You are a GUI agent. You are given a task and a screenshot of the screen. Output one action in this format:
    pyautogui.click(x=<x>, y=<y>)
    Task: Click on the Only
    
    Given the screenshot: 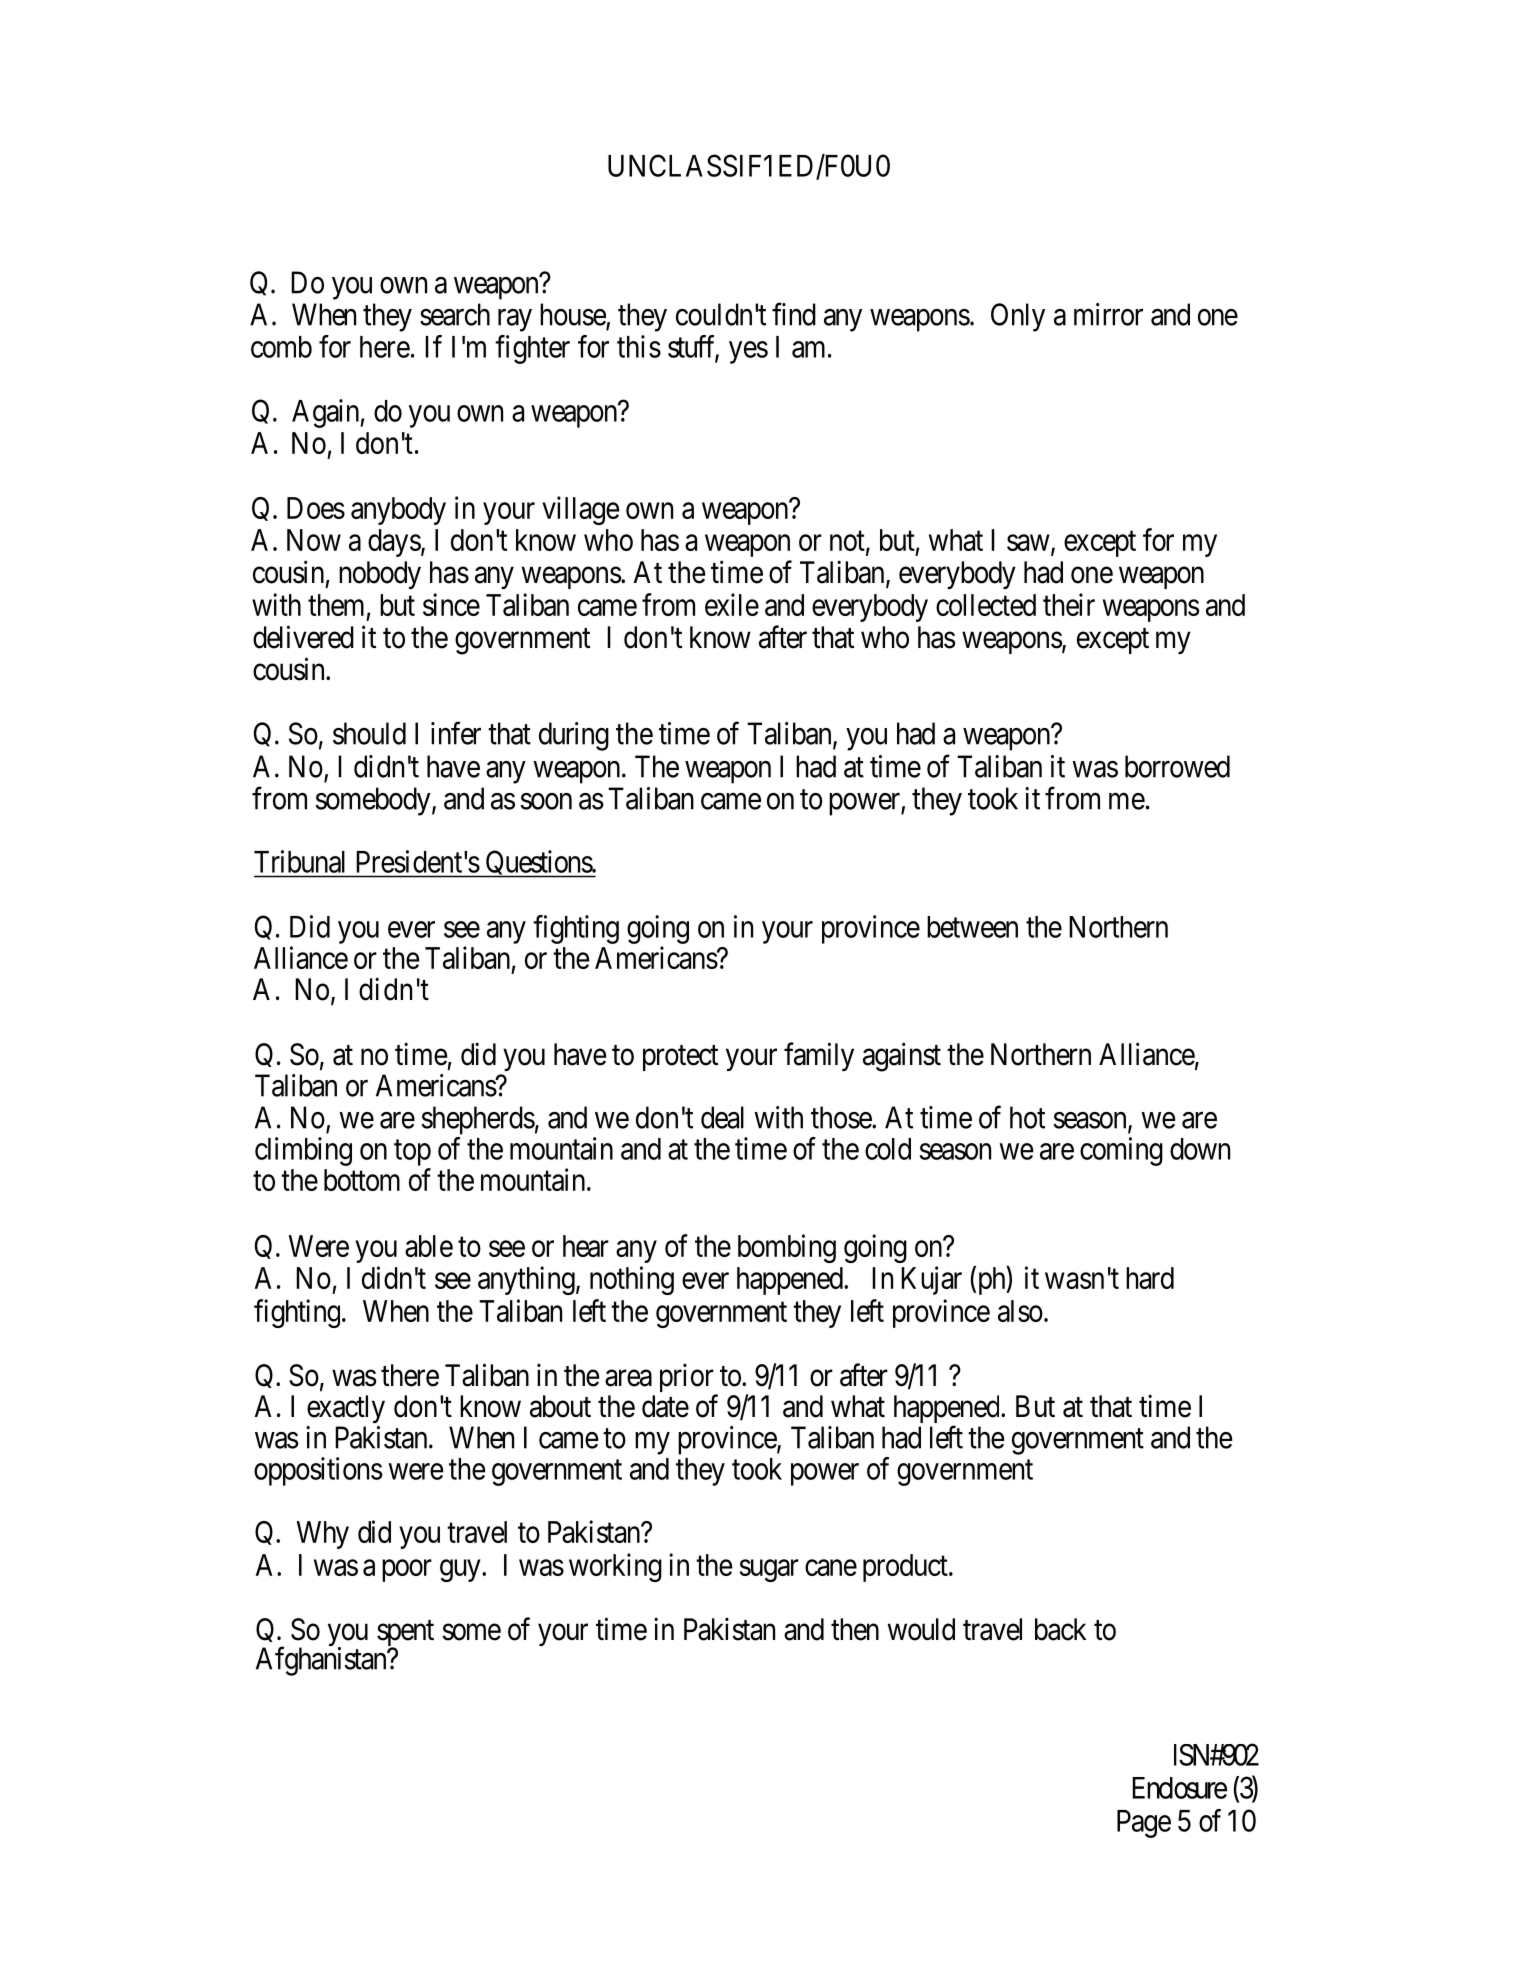 What is the action you would take?
    pyautogui.click(x=1018, y=317)
